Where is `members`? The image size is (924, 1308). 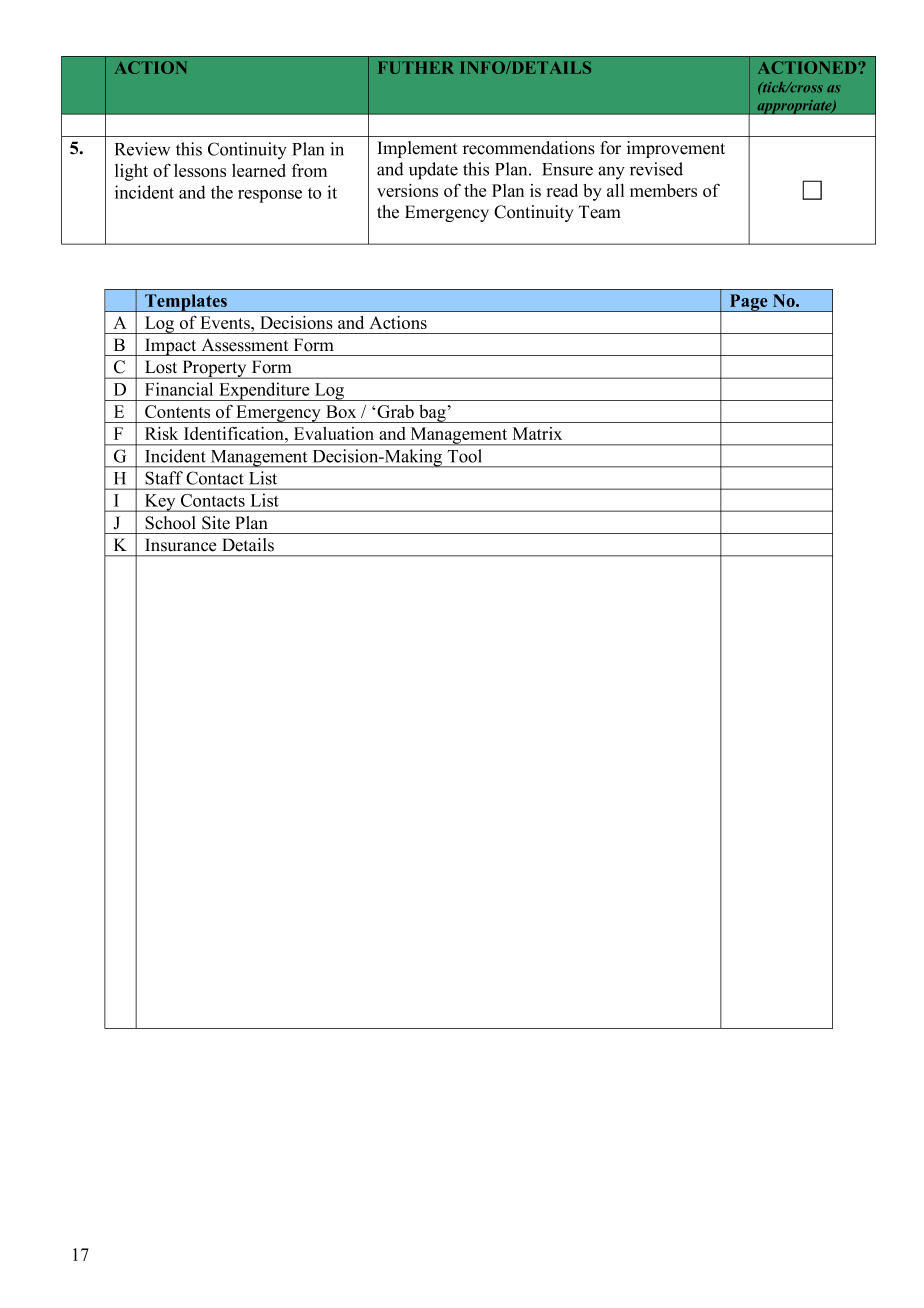 members is located at coordinates (663, 190).
